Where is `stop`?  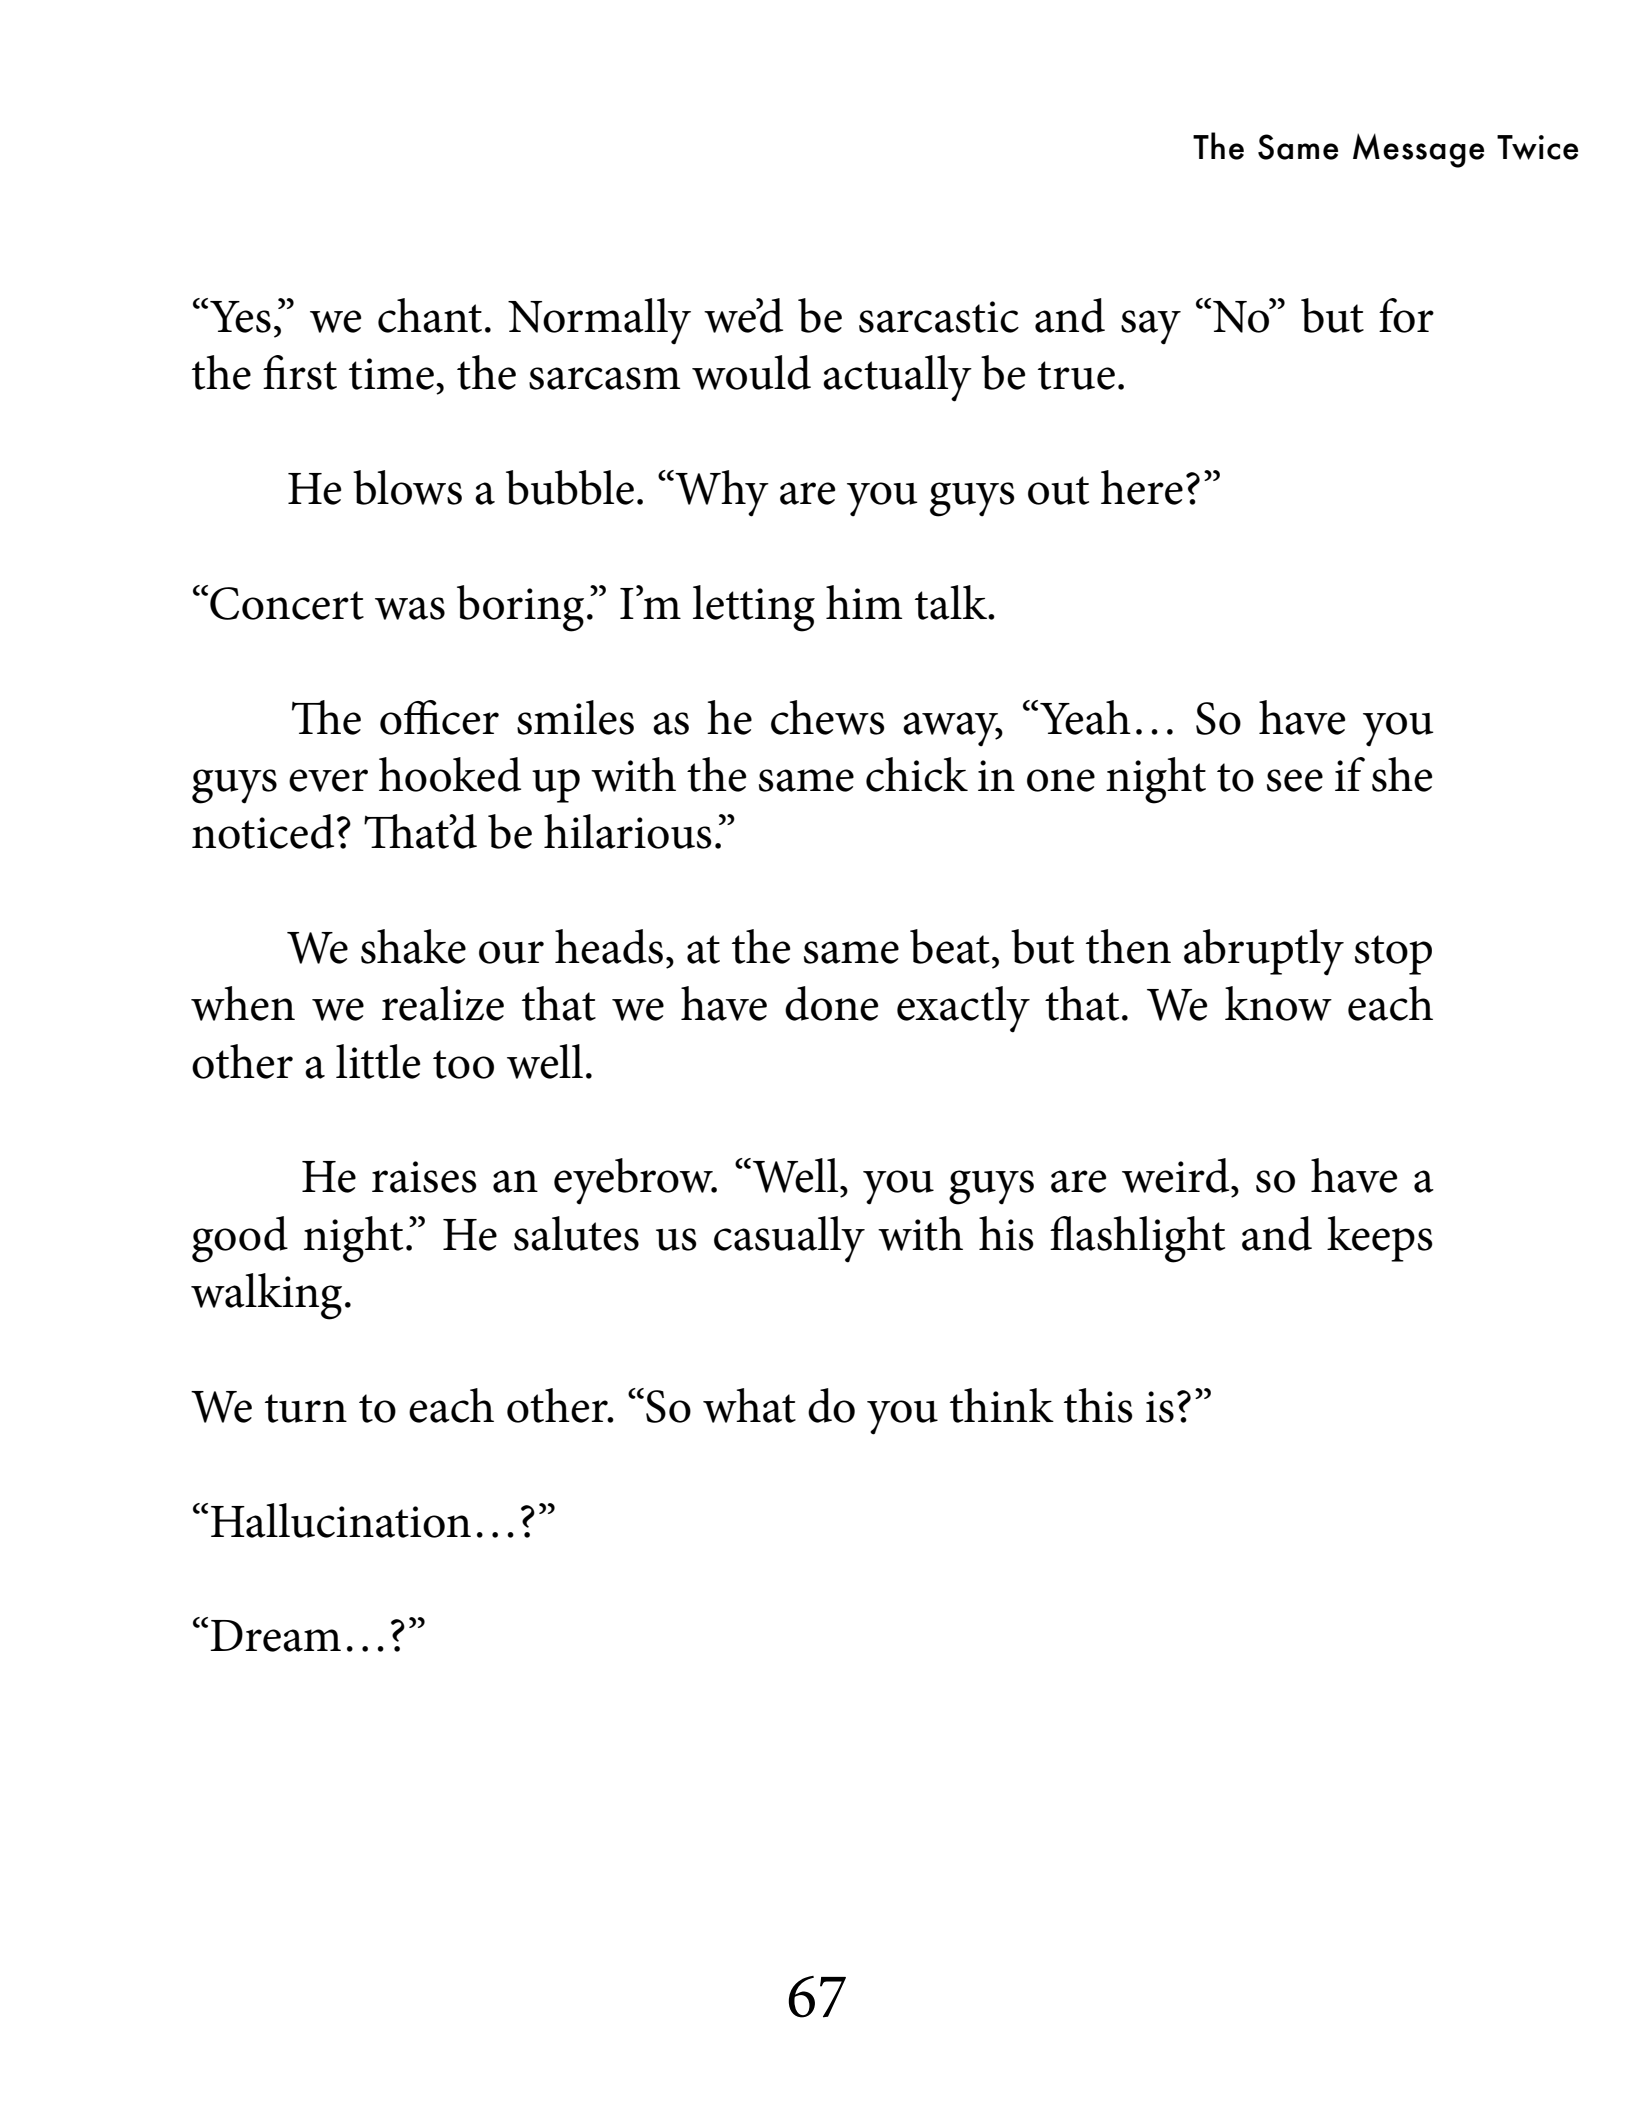
stop is located at coordinates (1393, 955).
